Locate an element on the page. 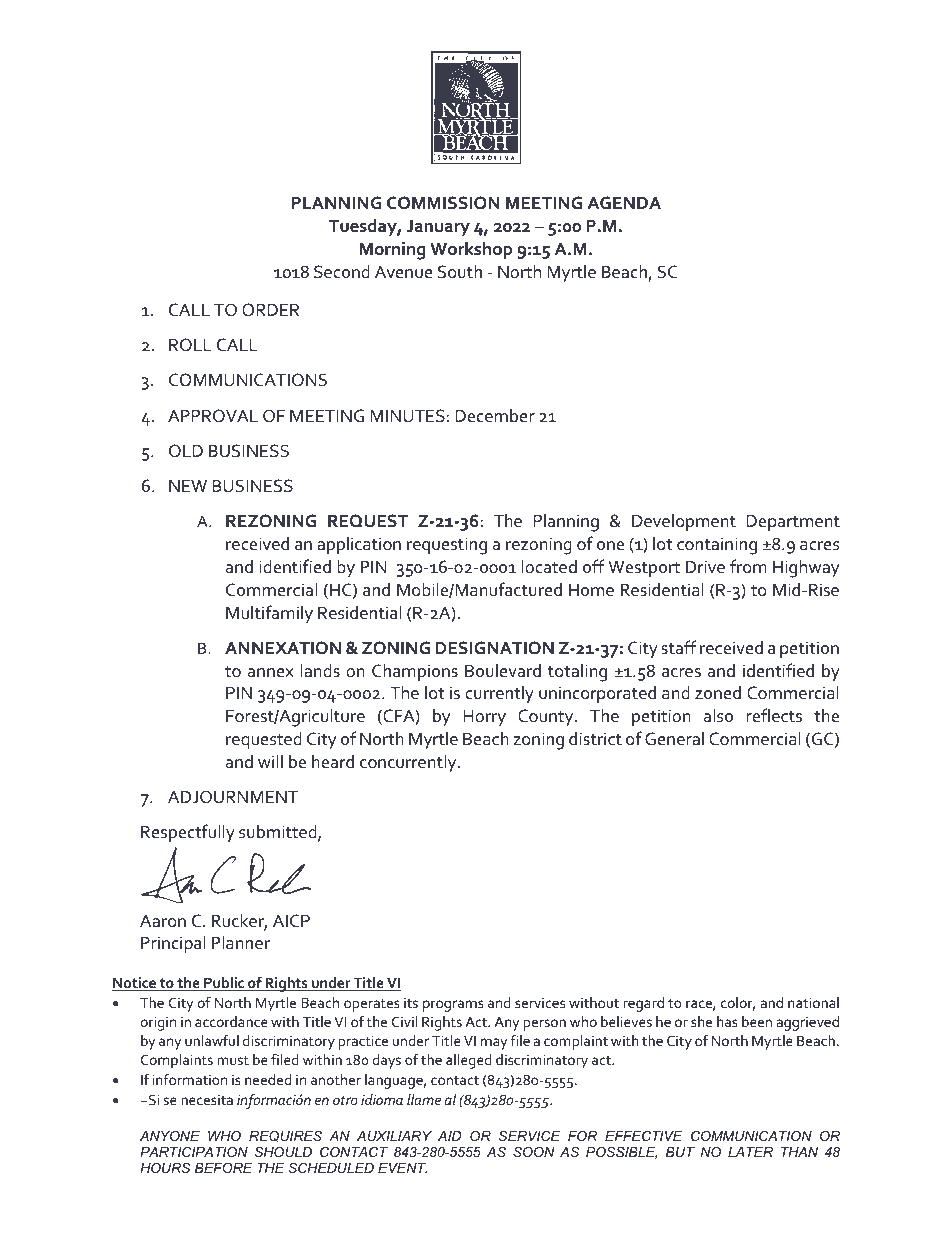 The width and height of the page is (952, 1233). AID is located at coordinates (449, 1136).
